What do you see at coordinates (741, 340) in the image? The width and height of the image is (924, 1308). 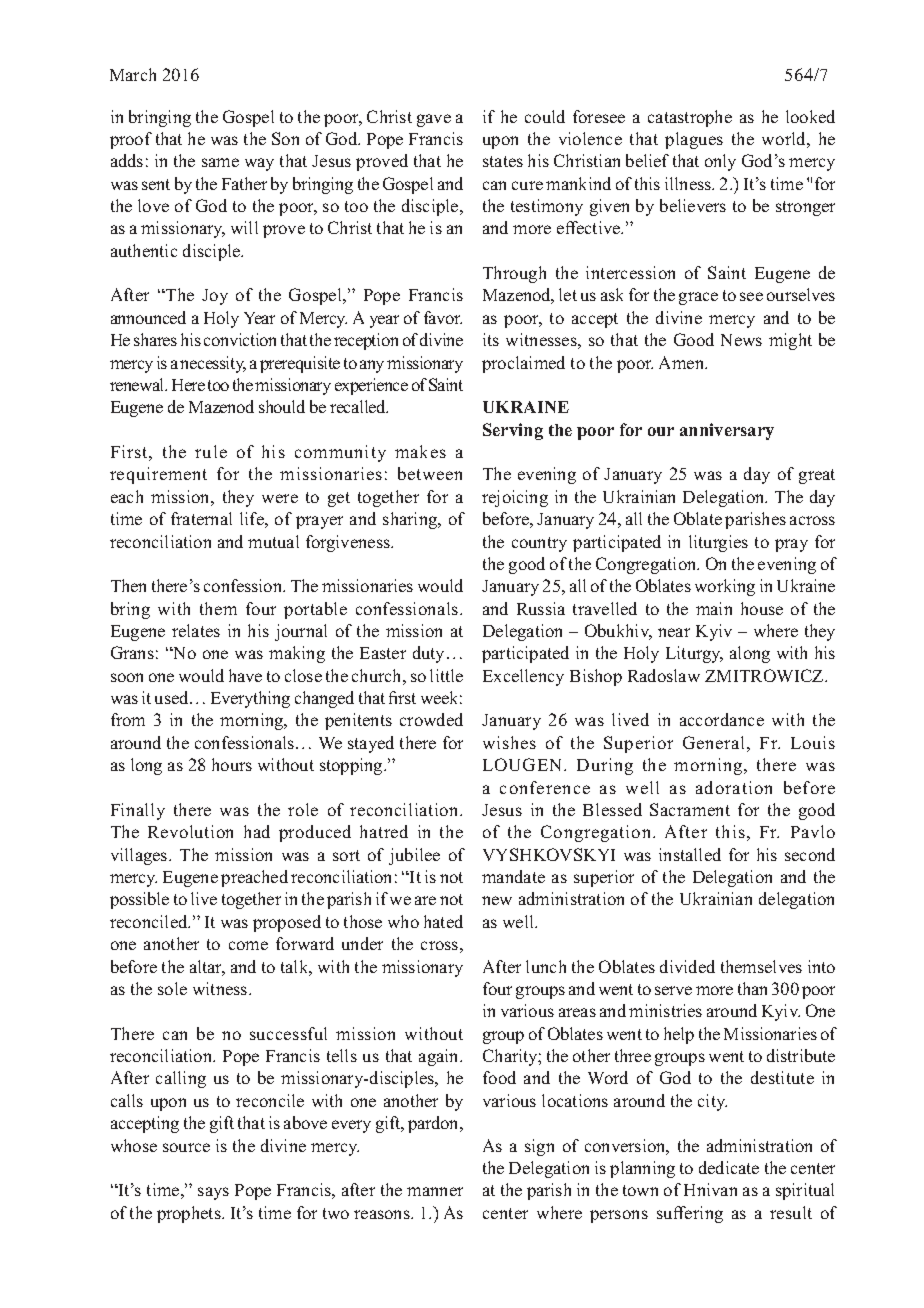 I see `News` at bounding box center [741, 340].
